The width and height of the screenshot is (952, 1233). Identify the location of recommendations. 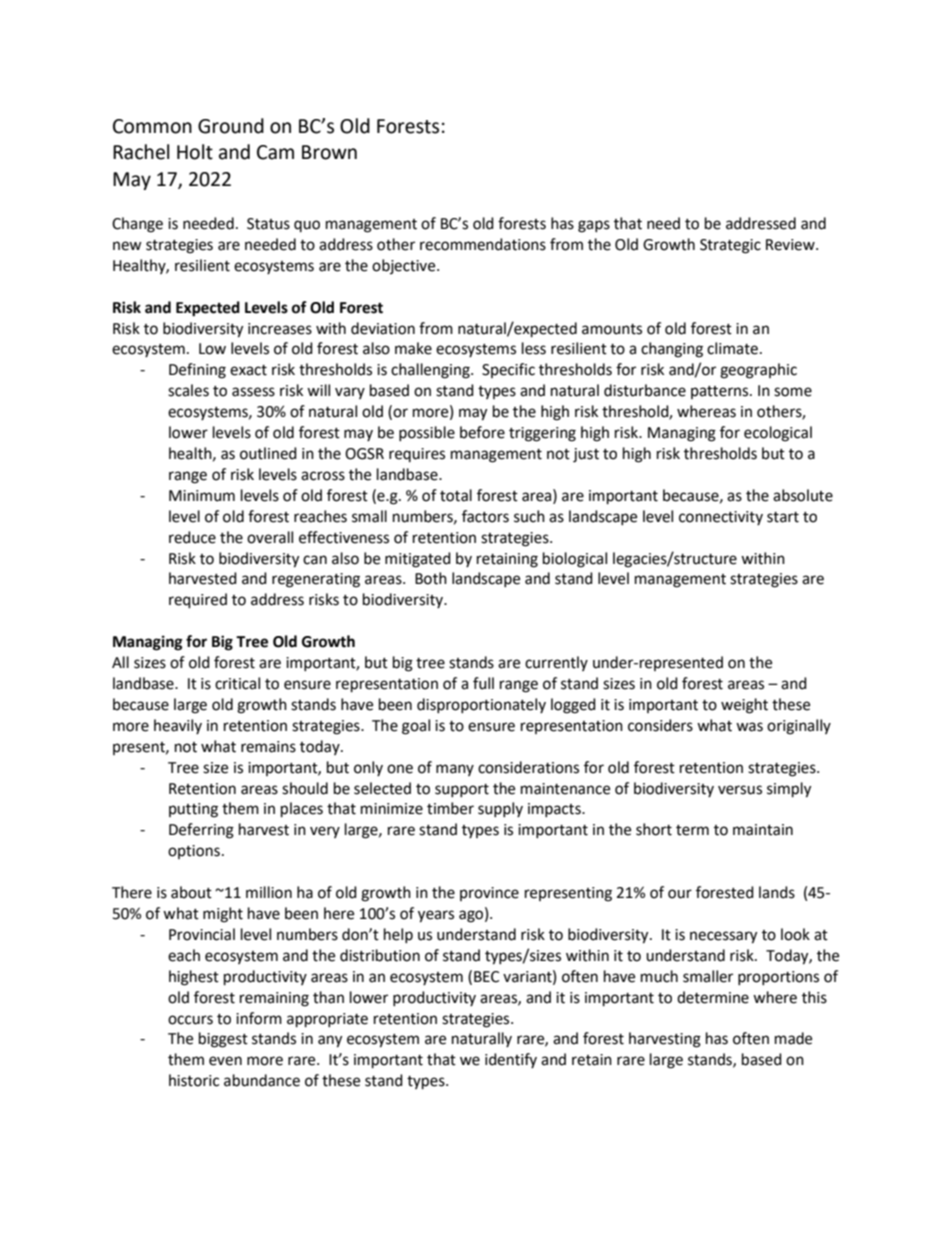
(483, 244).
